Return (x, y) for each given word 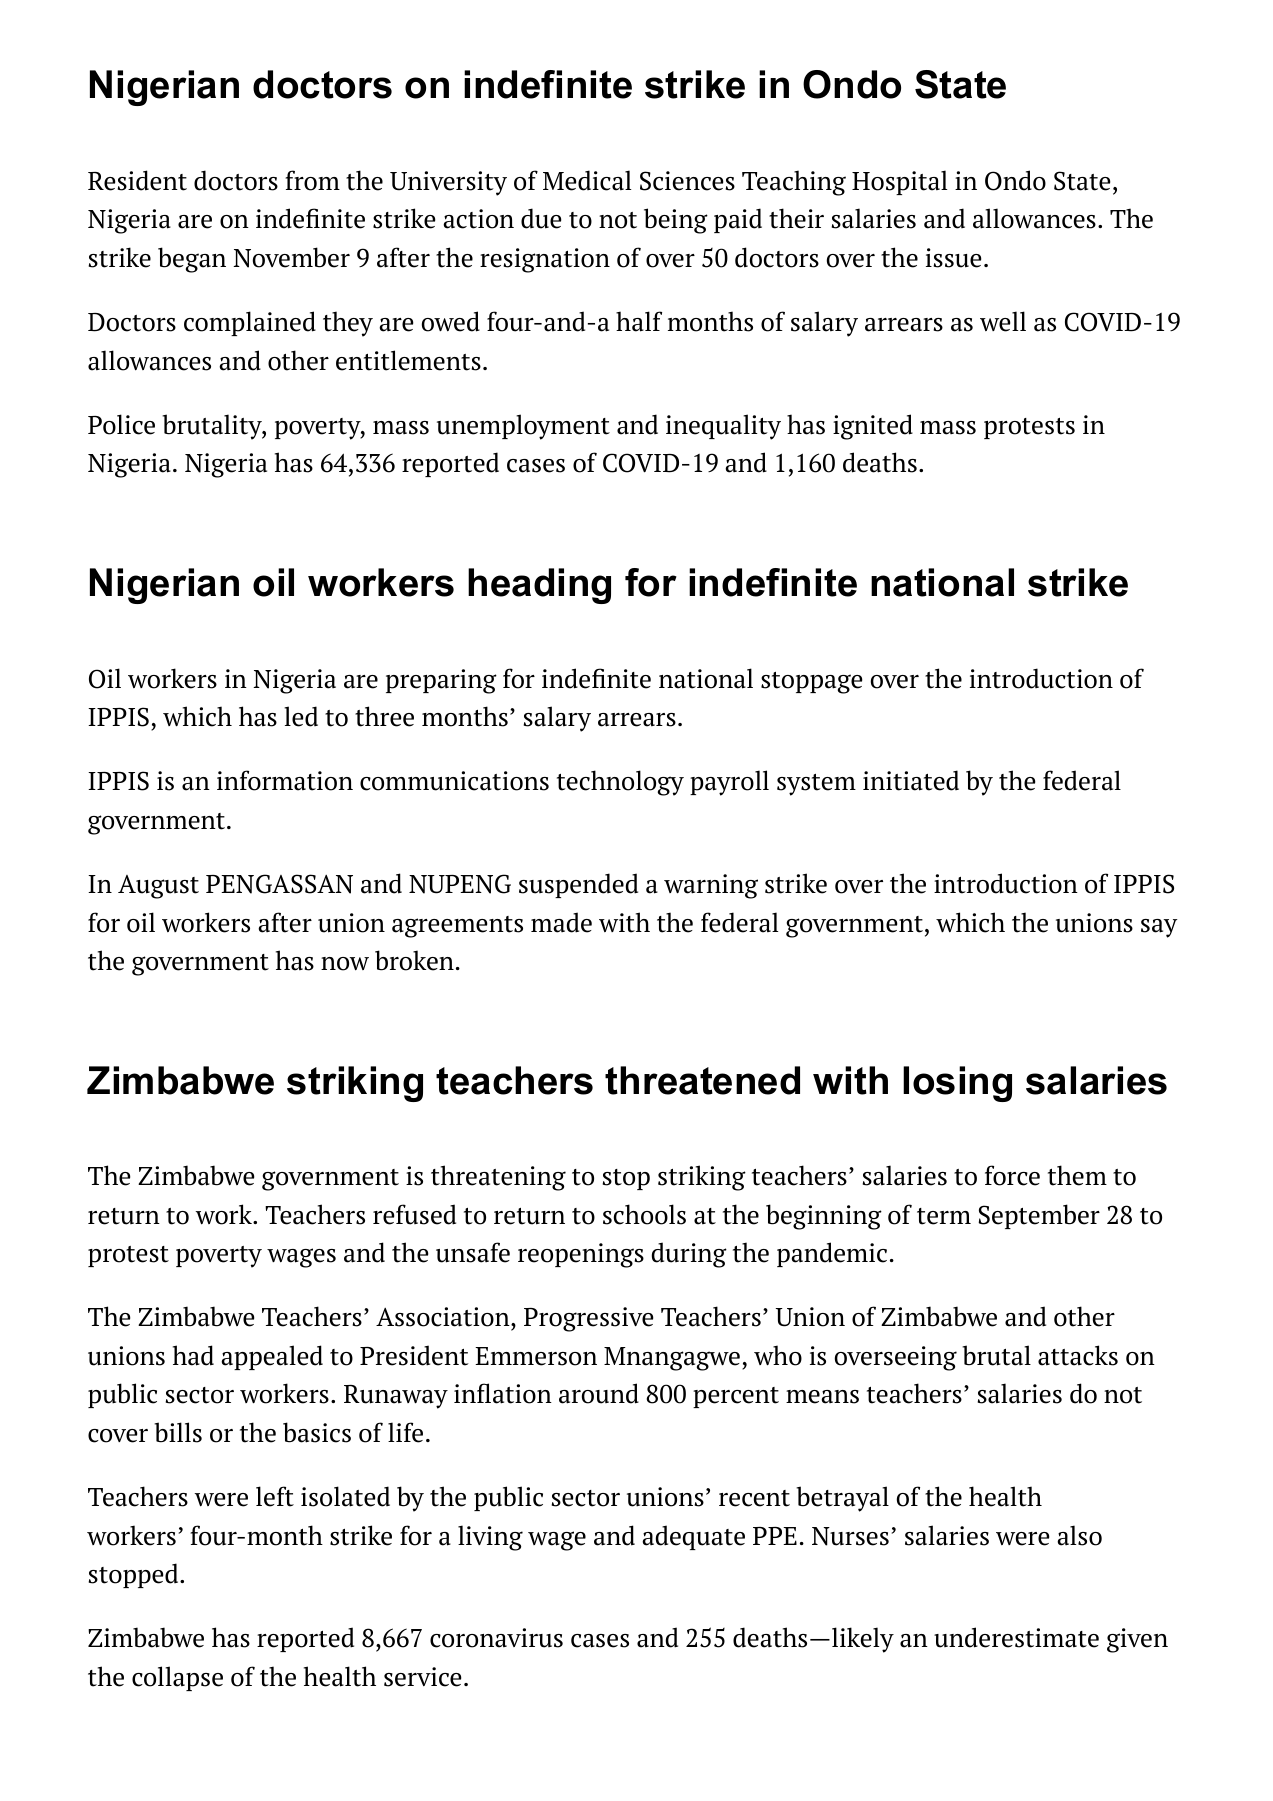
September (1039, 1216)
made (561, 922)
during (689, 1255)
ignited (873, 427)
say (1159, 928)
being (676, 221)
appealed (272, 1357)
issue (954, 258)
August (158, 887)
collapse (177, 1678)
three (384, 716)
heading (539, 586)
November (291, 257)
